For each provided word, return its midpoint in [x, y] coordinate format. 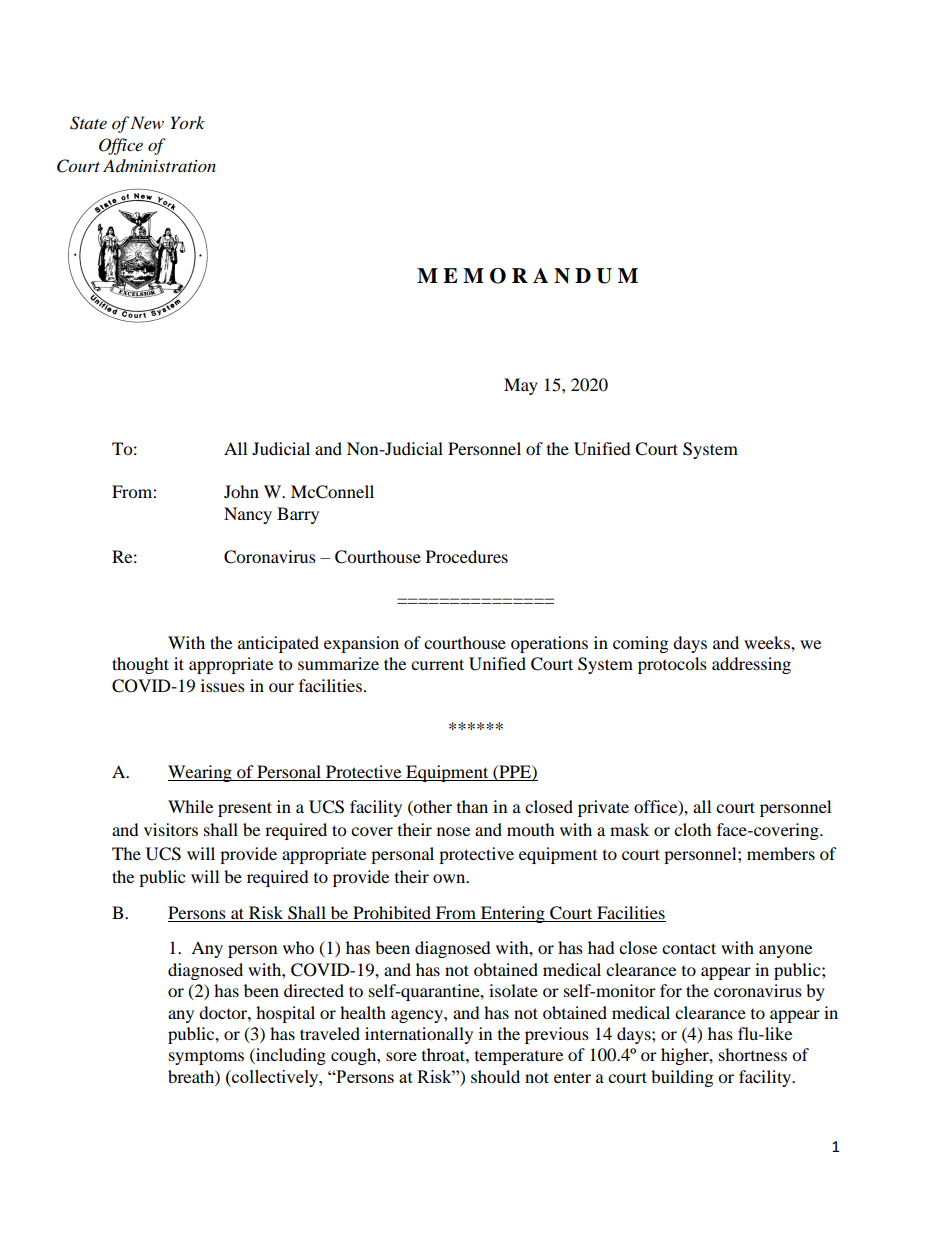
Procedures [467, 556]
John [241, 491]
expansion [361, 644]
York [187, 123]
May [521, 386]
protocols [672, 665]
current [437, 664]
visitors [171, 829]
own [450, 878]
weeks [768, 642]
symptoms [206, 1058]
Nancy [248, 515]
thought [140, 665]
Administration [159, 165]
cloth [693, 829]
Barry [298, 515]
